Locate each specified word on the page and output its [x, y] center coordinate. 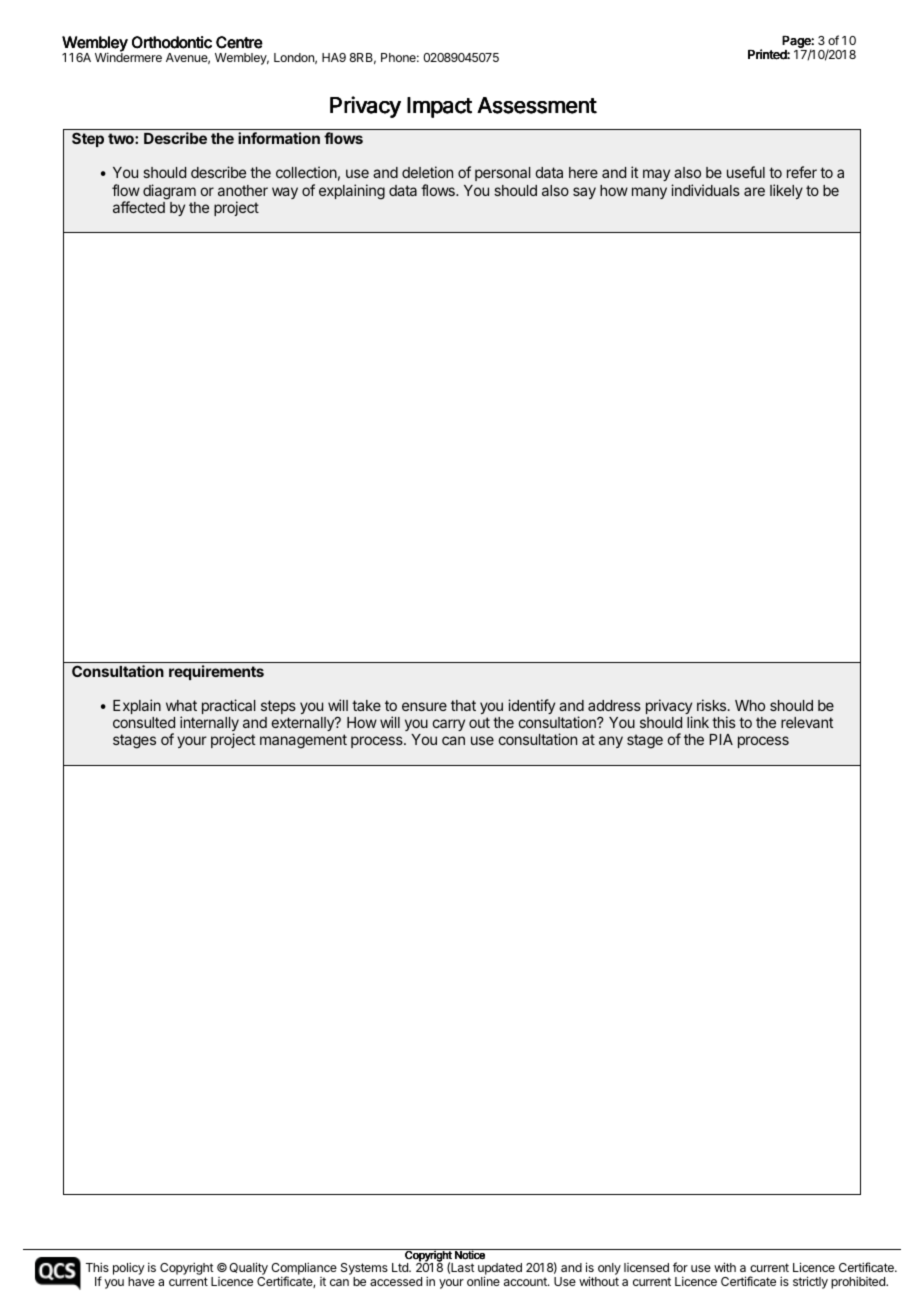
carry [449, 725]
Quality [248, 1270]
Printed [768, 54]
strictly [810, 1282]
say [584, 193]
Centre [239, 42]
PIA [721, 739]
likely [786, 191]
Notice [470, 1254]
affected [139, 207]
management [303, 741]
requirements [216, 672]
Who [750, 705]
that [463, 705]
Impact [439, 107]
